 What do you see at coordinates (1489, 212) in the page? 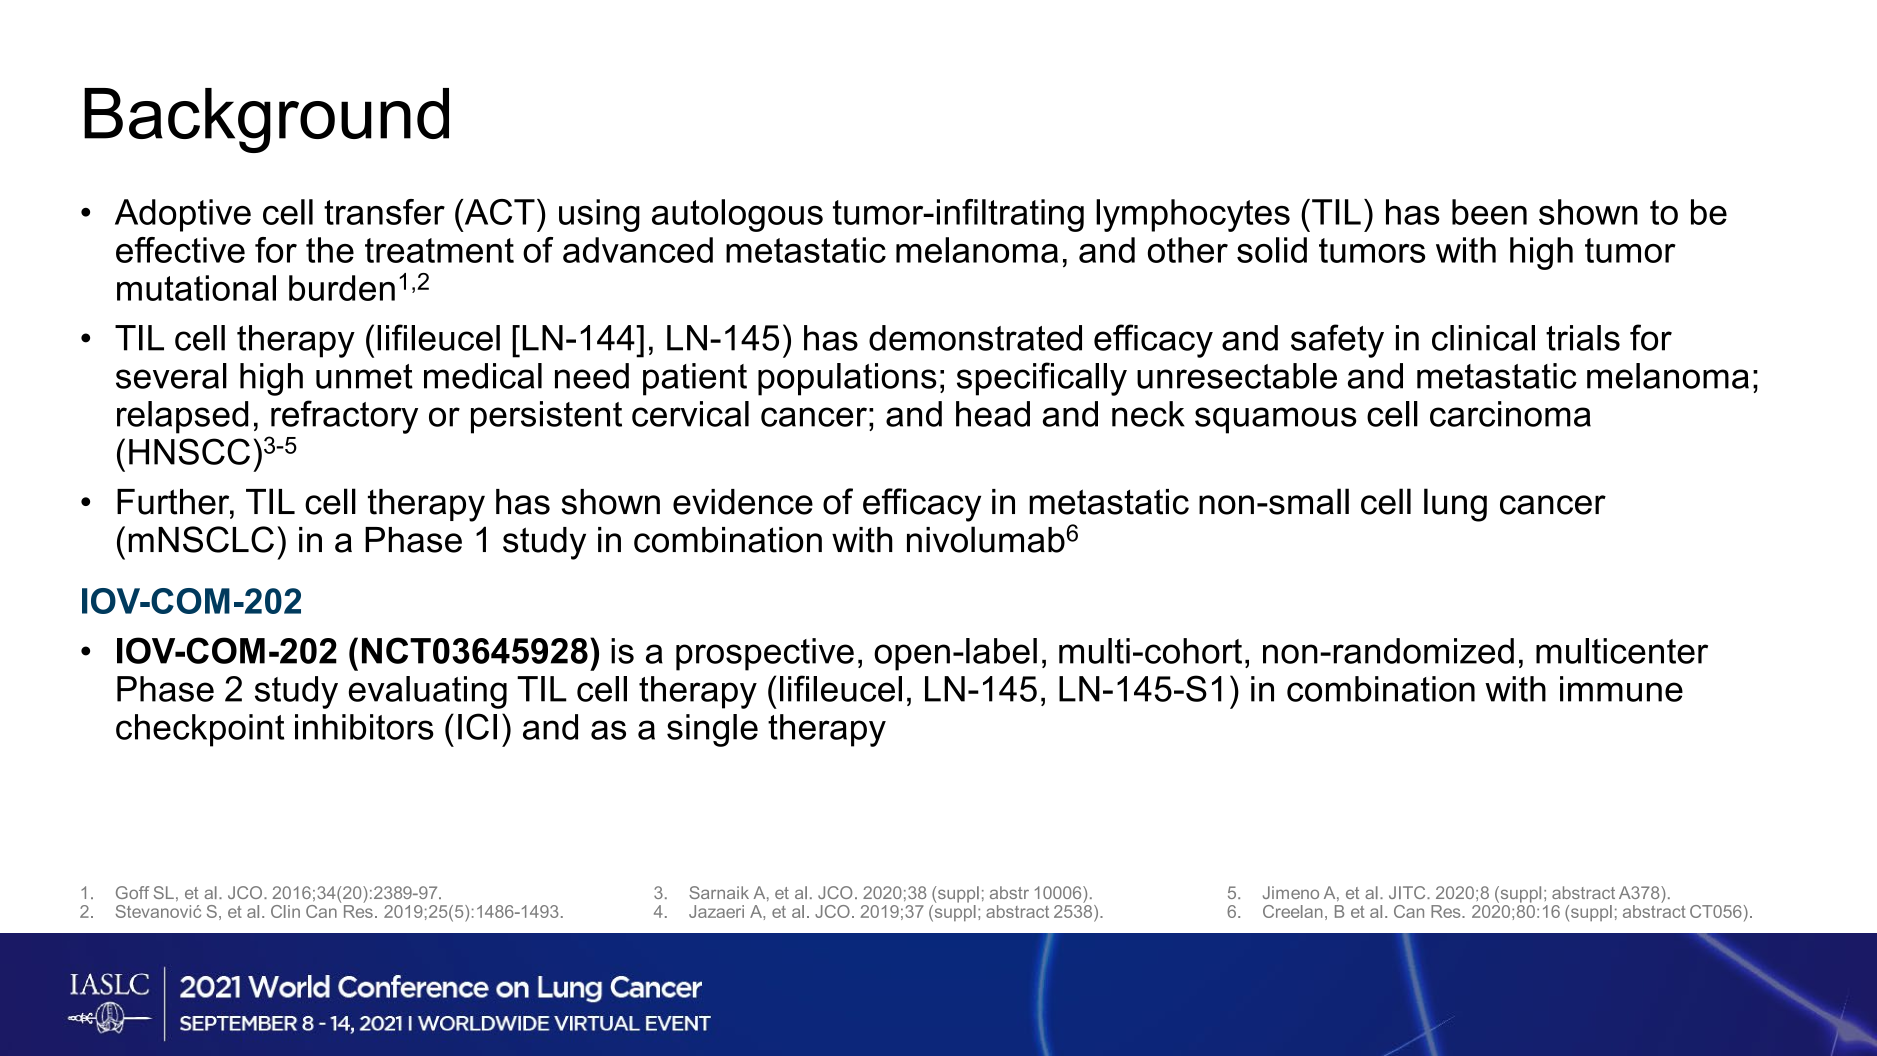
I see `been` at bounding box center [1489, 212].
